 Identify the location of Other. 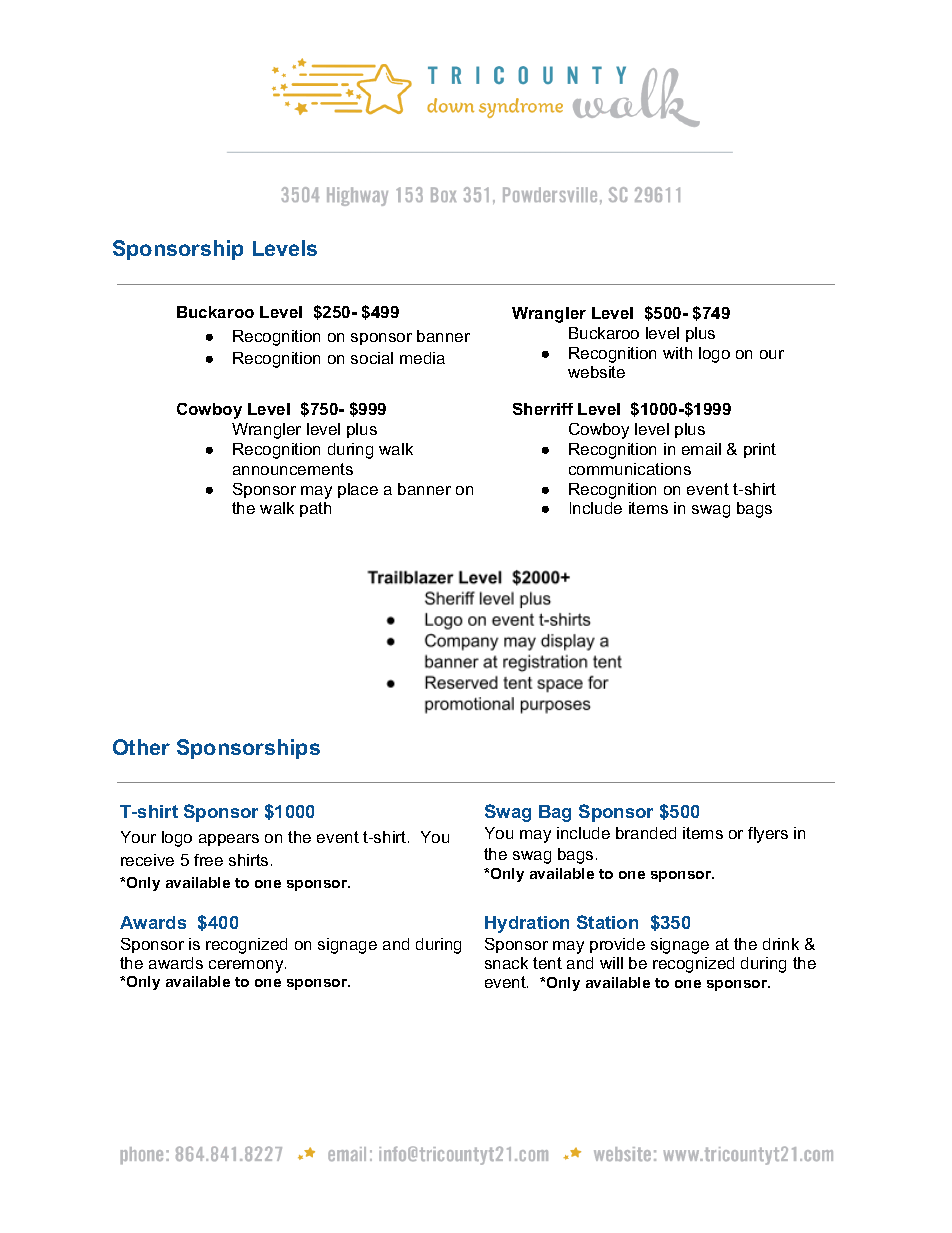
(141, 747).
